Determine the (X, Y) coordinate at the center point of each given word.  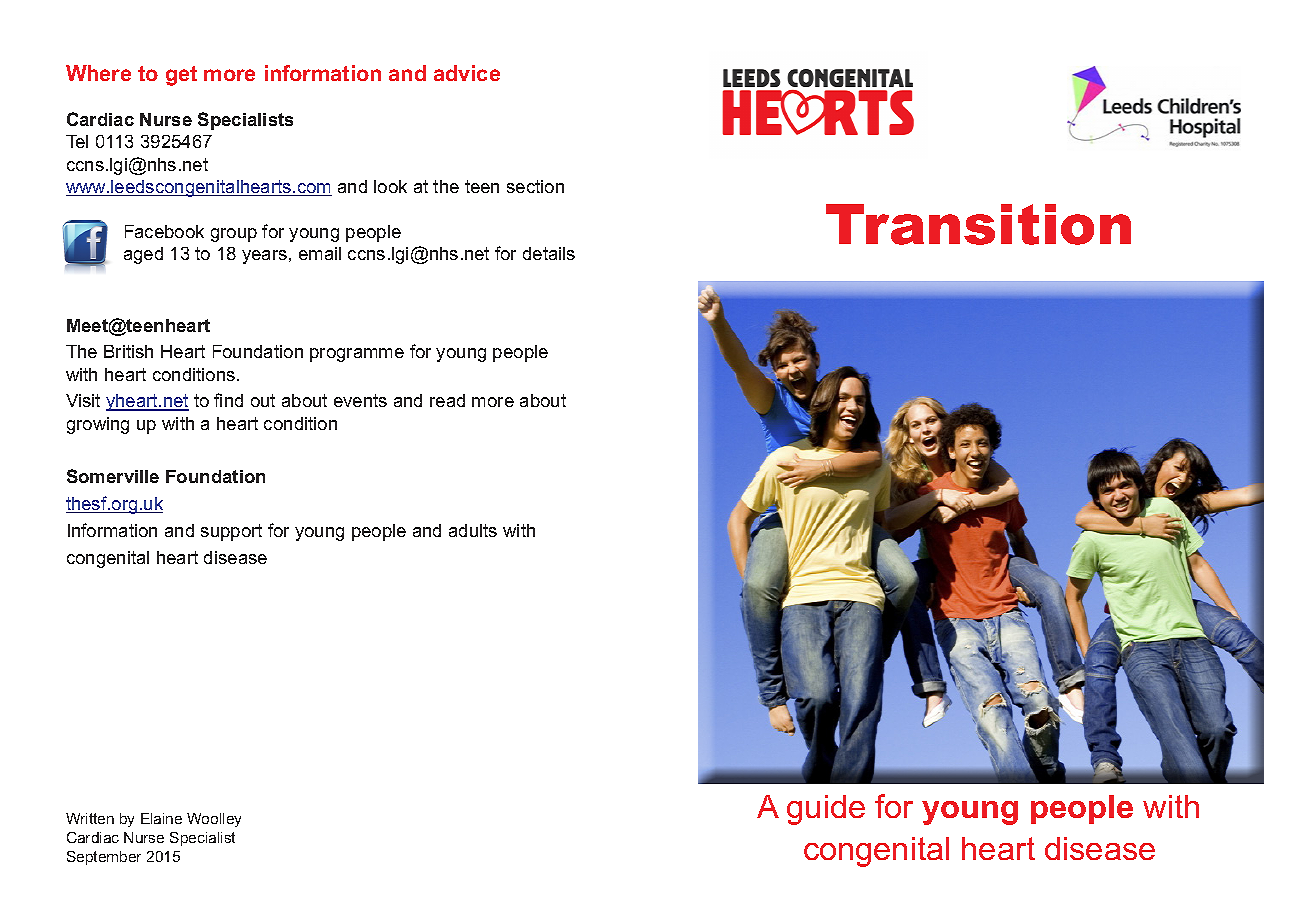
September (104, 858)
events (360, 400)
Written (90, 818)
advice (467, 73)
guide (826, 810)
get (181, 76)
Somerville (113, 476)
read (447, 400)
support (231, 532)
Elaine (161, 818)
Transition (978, 224)
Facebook (164, 231)
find (228, 400)
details (549, 253)
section (535, 186)
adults (473, 530)
